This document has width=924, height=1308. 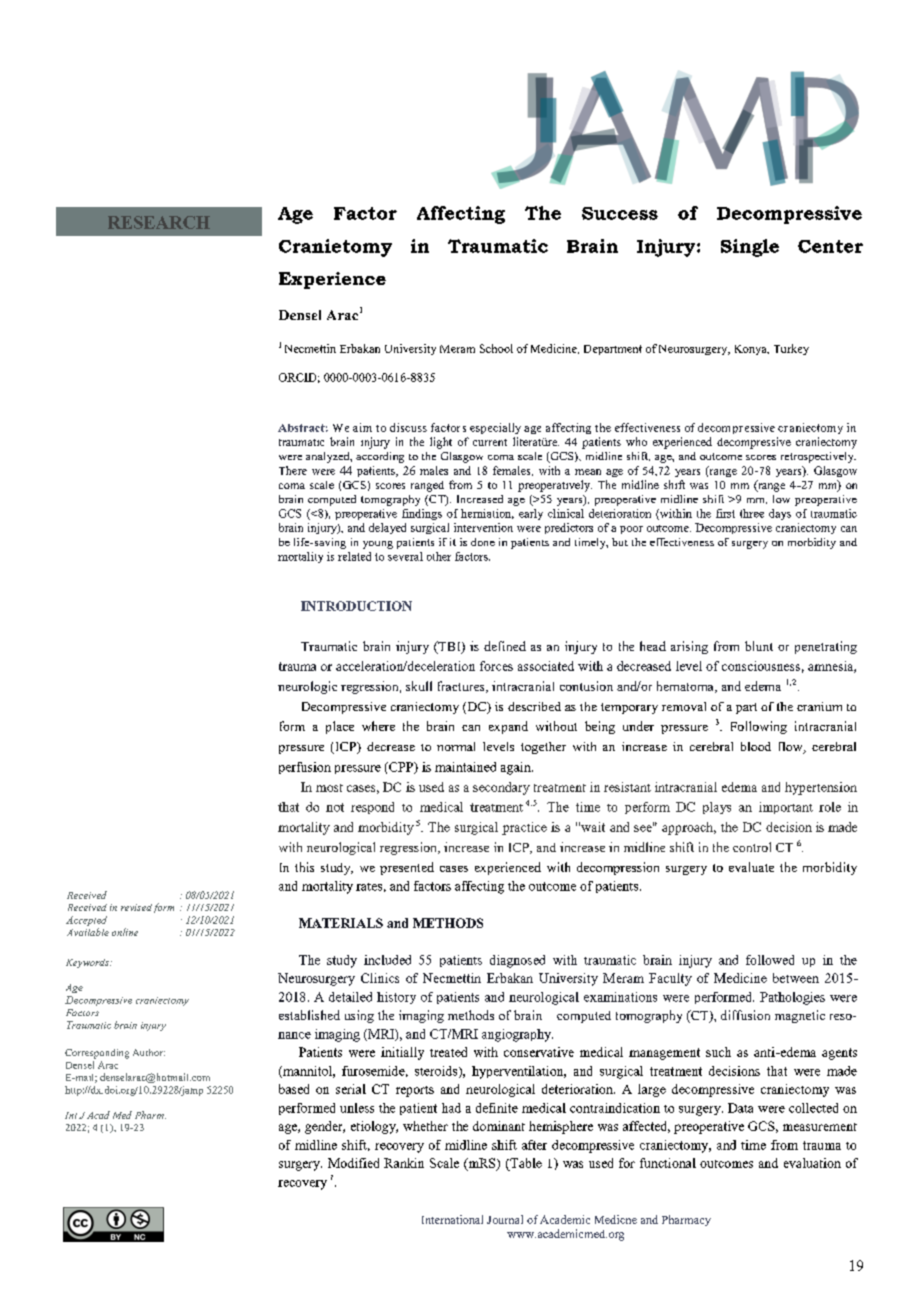 What do you see at coordinates (636, 441) in the document?
I see `who` at bounding box center [636, 441].
